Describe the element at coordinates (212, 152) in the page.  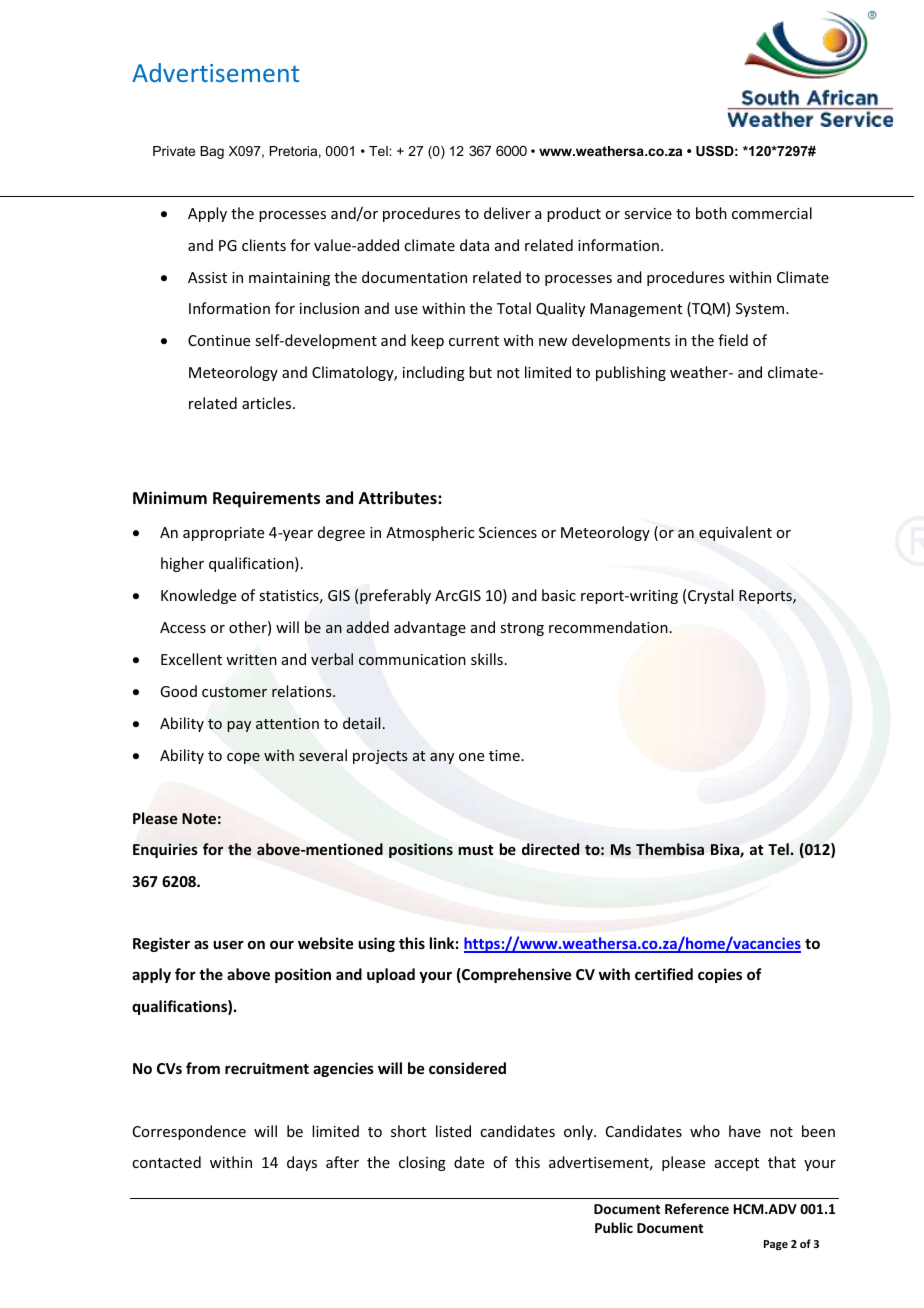
I see `Bag` at that location.
